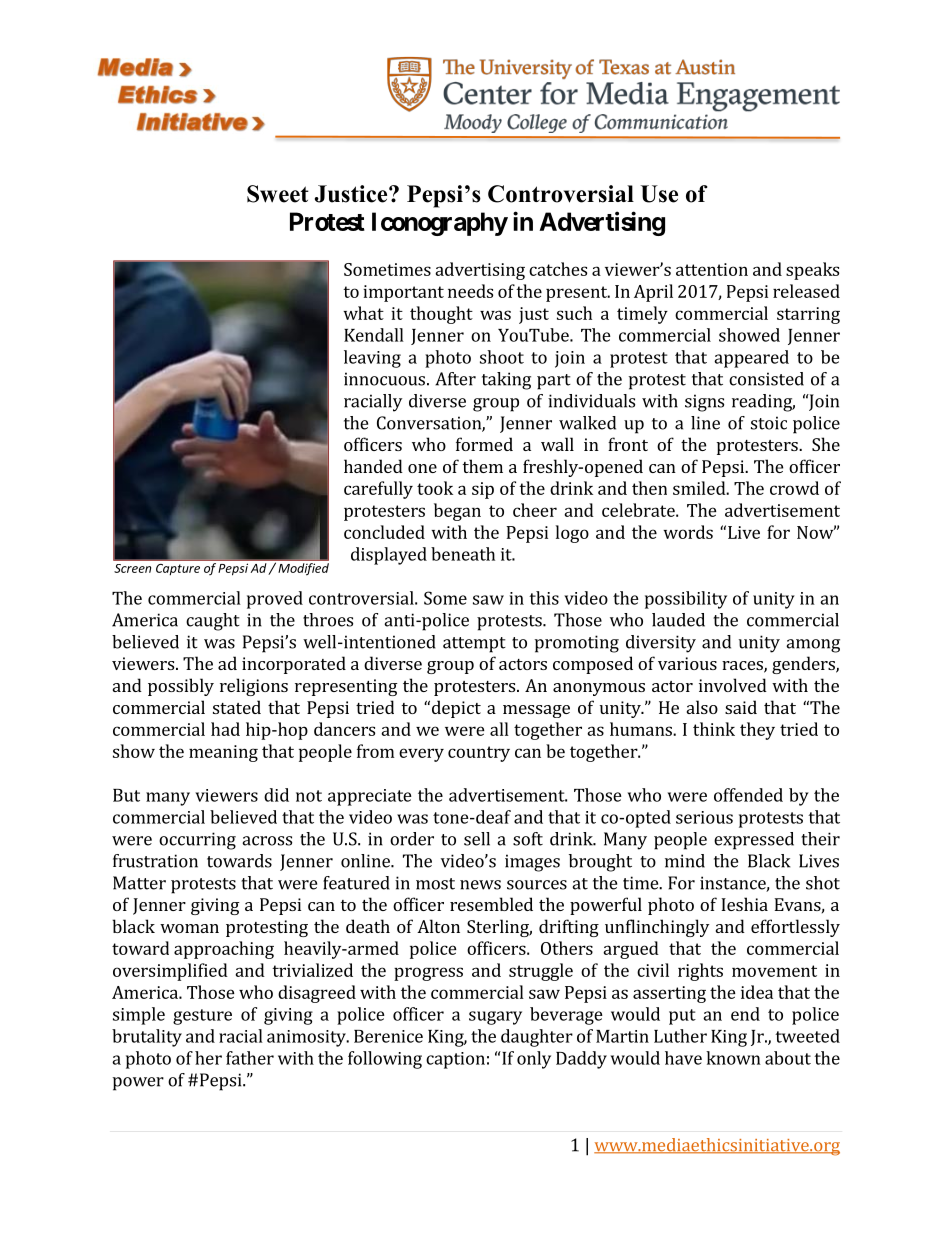 This screenshot has height=1233, width=952. I want to click on formed, so click(484, 444).
